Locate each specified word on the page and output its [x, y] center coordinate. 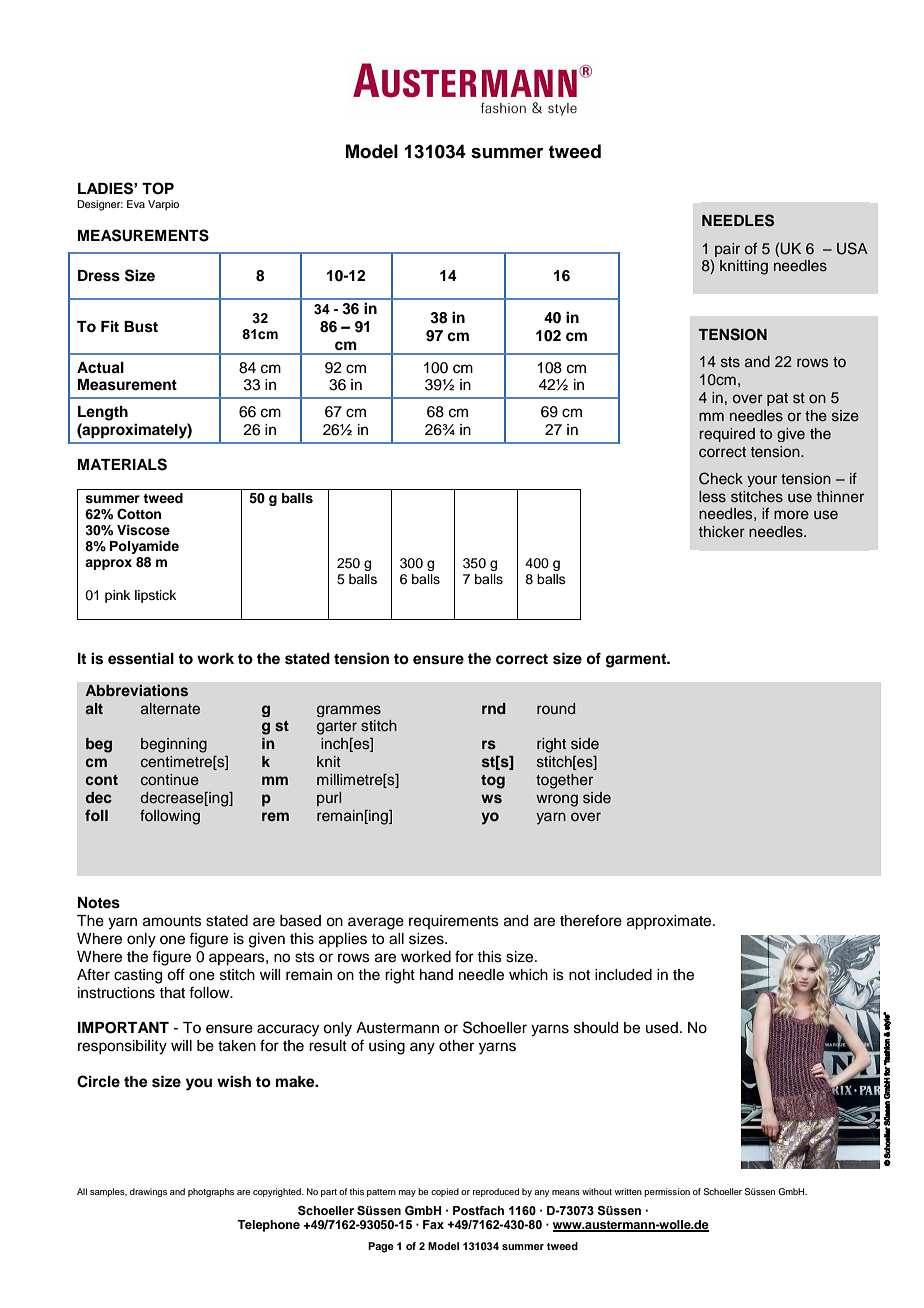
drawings [148, 1192]
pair [727, 250]
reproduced [496, 1192]
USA [852, 248]
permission [667, 1192]
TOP [158, 188]
